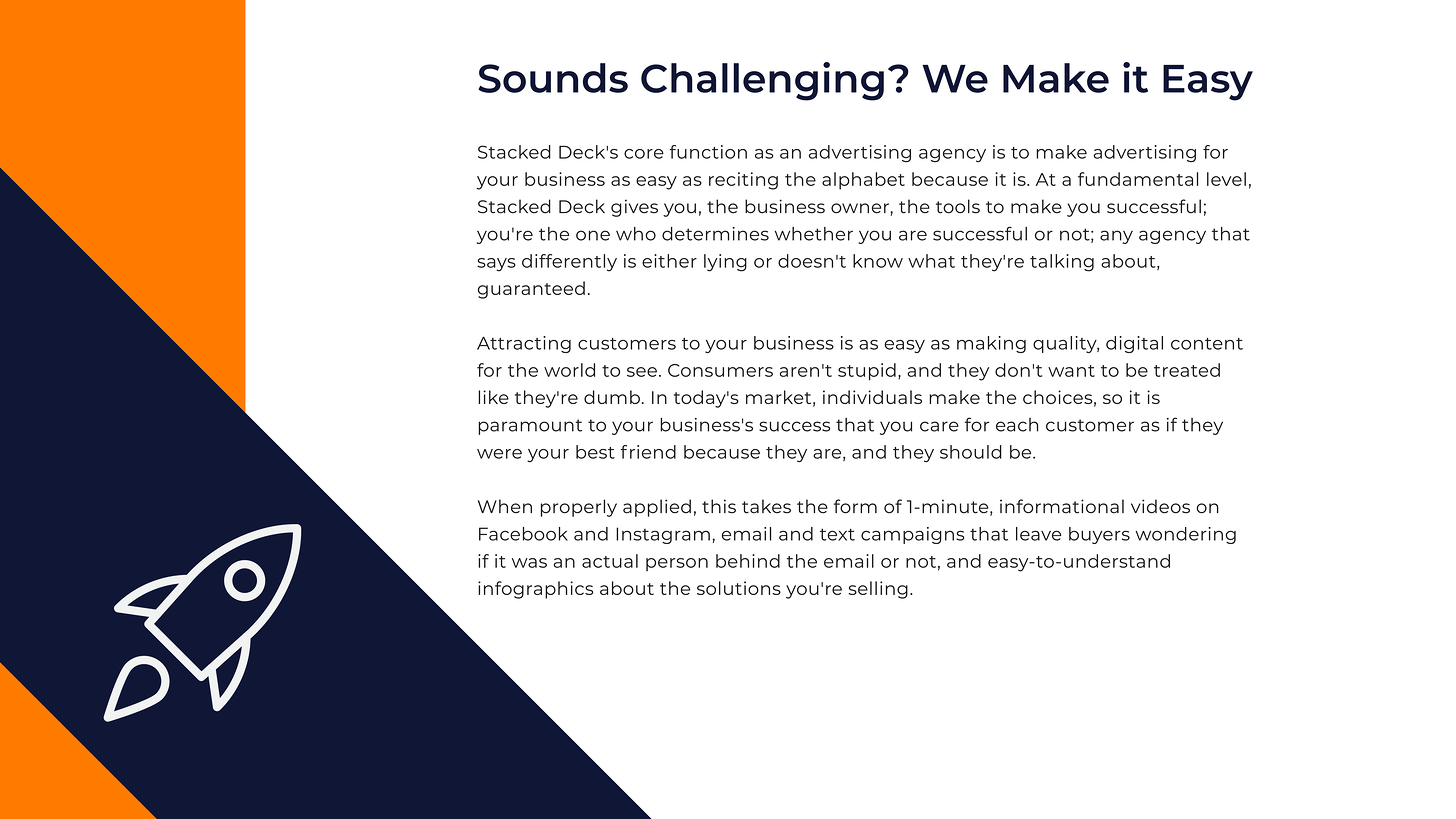  Describe the element at coordinates (878, 261) in the image. I see `know` at that location.
